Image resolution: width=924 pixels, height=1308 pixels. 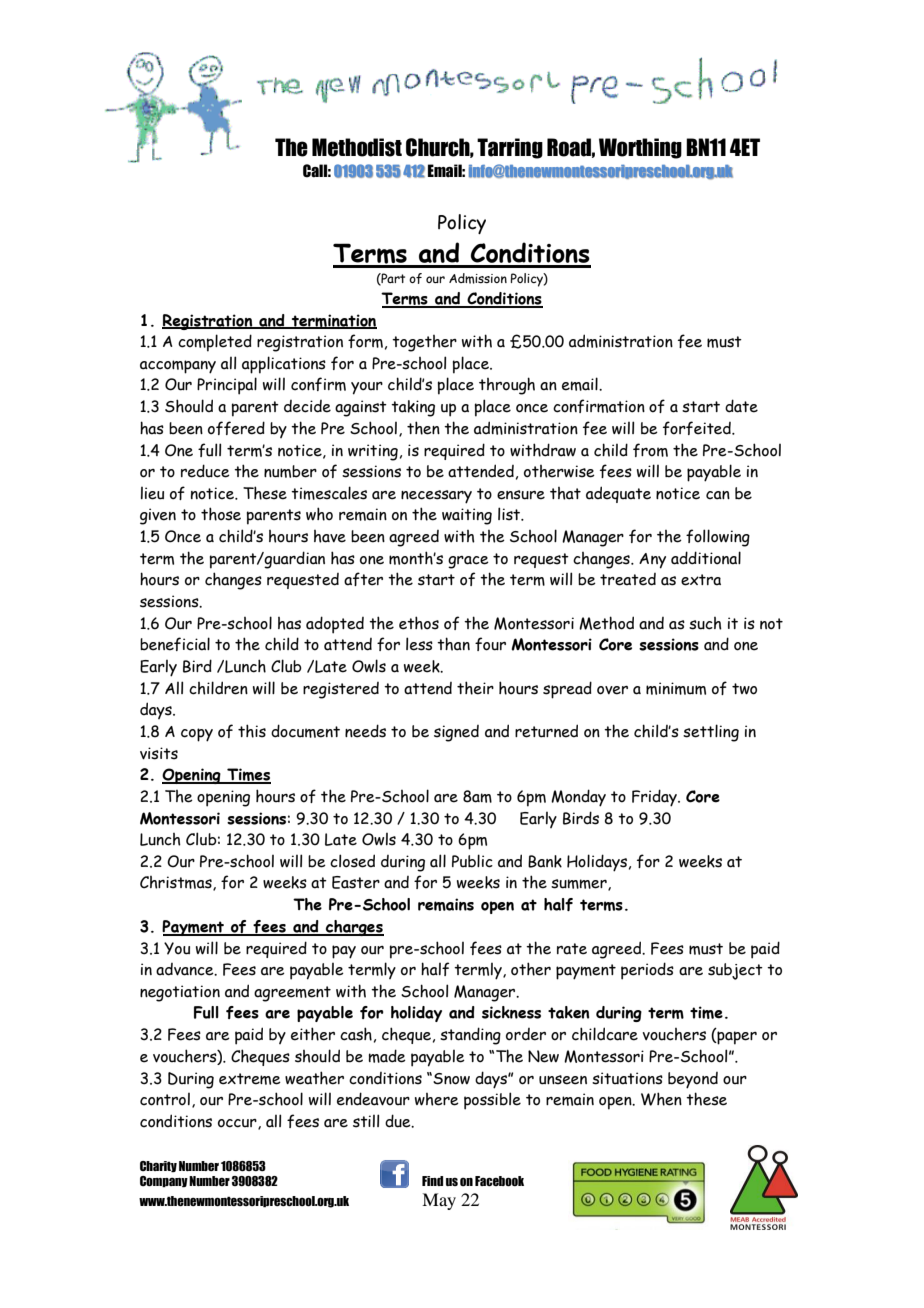 What do you see at coordinates (510, 148) in the page?
I see `Tarring` at bounding box center [510, 148].
